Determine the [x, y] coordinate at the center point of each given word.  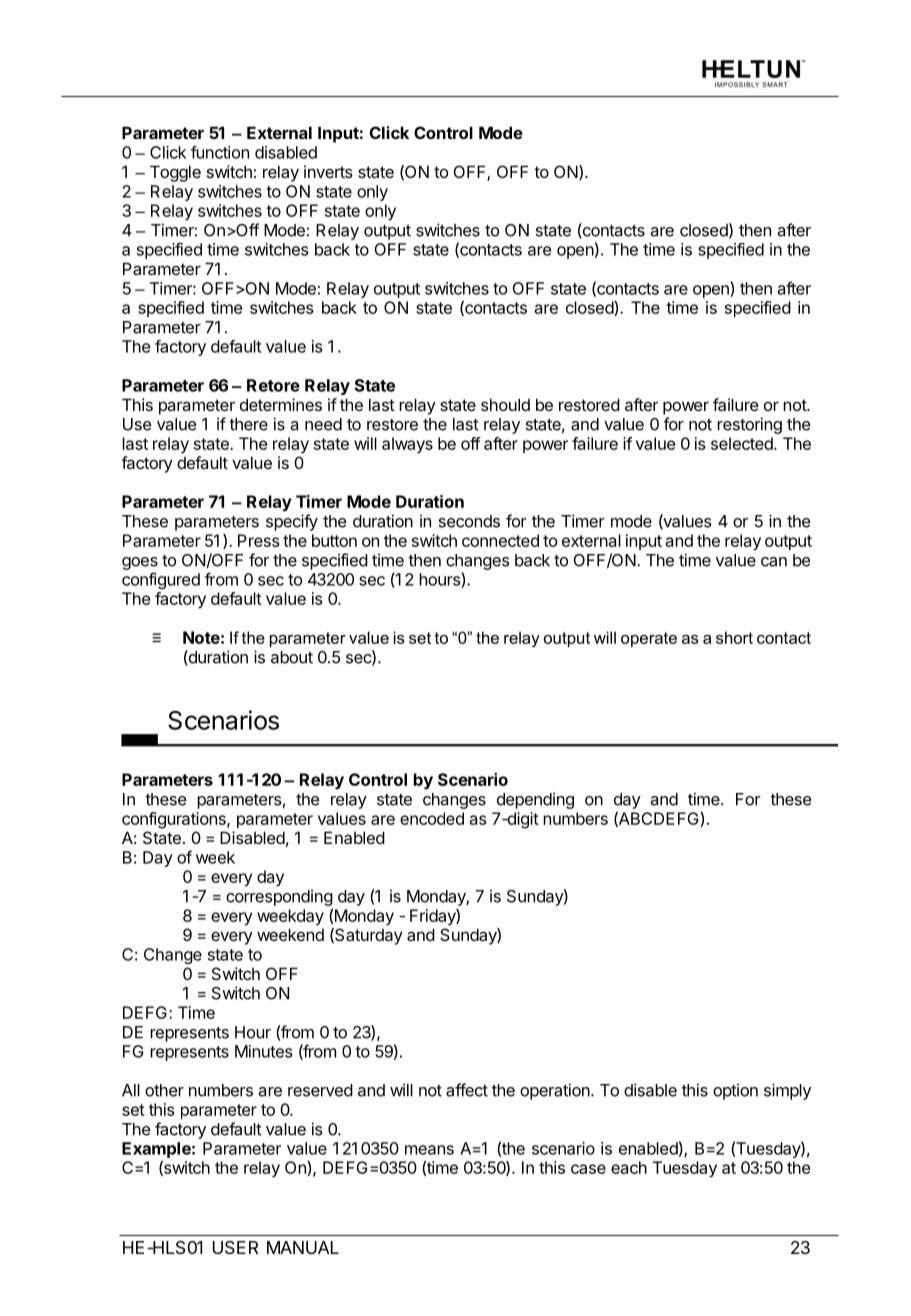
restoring [749, 425]
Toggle [175, 173]
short [734, 637]
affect [467, 1090]
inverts [328, 171]
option [735, 1092]
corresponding [279, 898]
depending [535, 801]
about [292, 657]
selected [743, 443]
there [248, 424]
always [407, 445]
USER [235, 1247]
